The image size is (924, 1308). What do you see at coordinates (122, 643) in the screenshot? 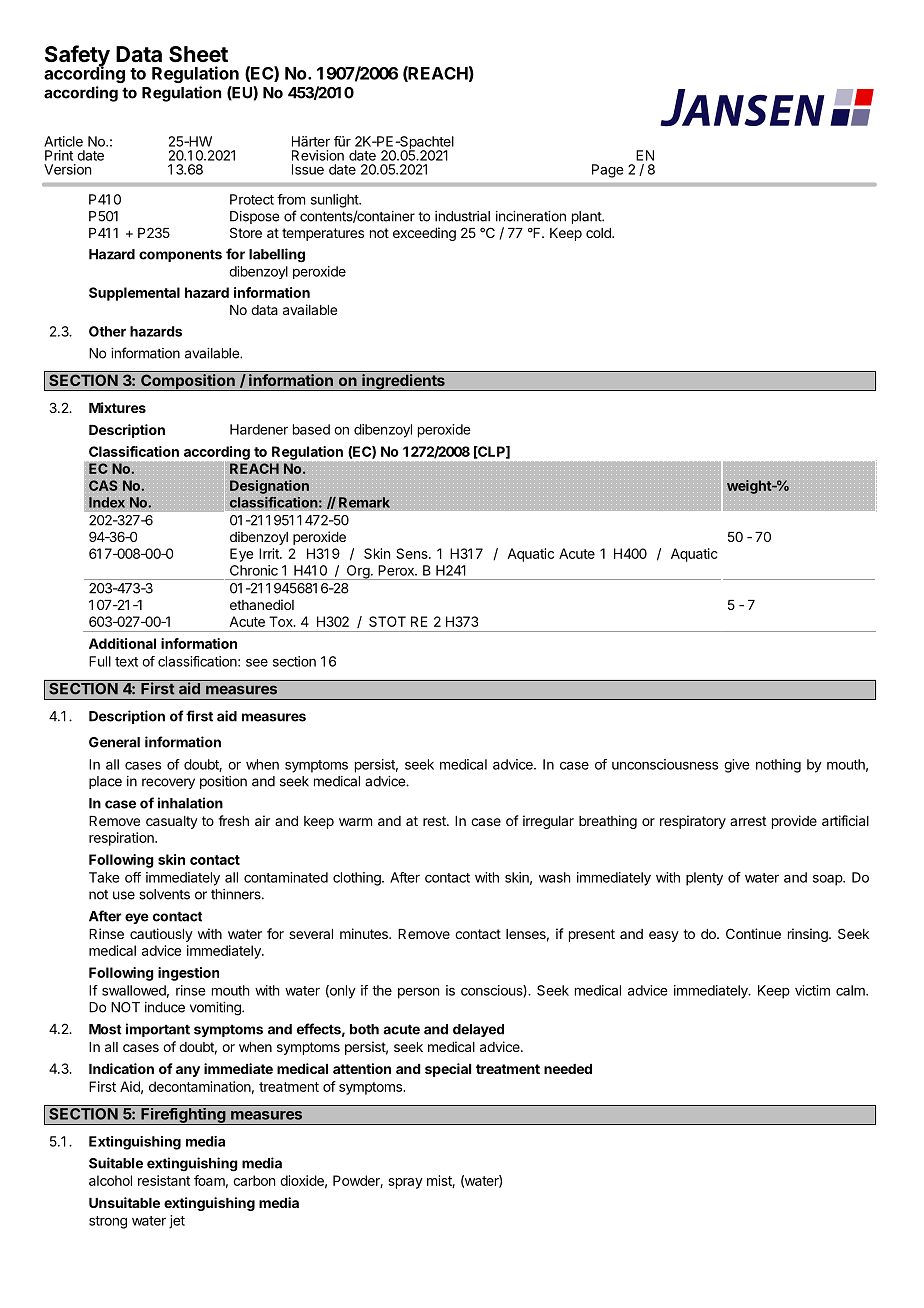
I see `Additional` at bounding box center [122, 643].
